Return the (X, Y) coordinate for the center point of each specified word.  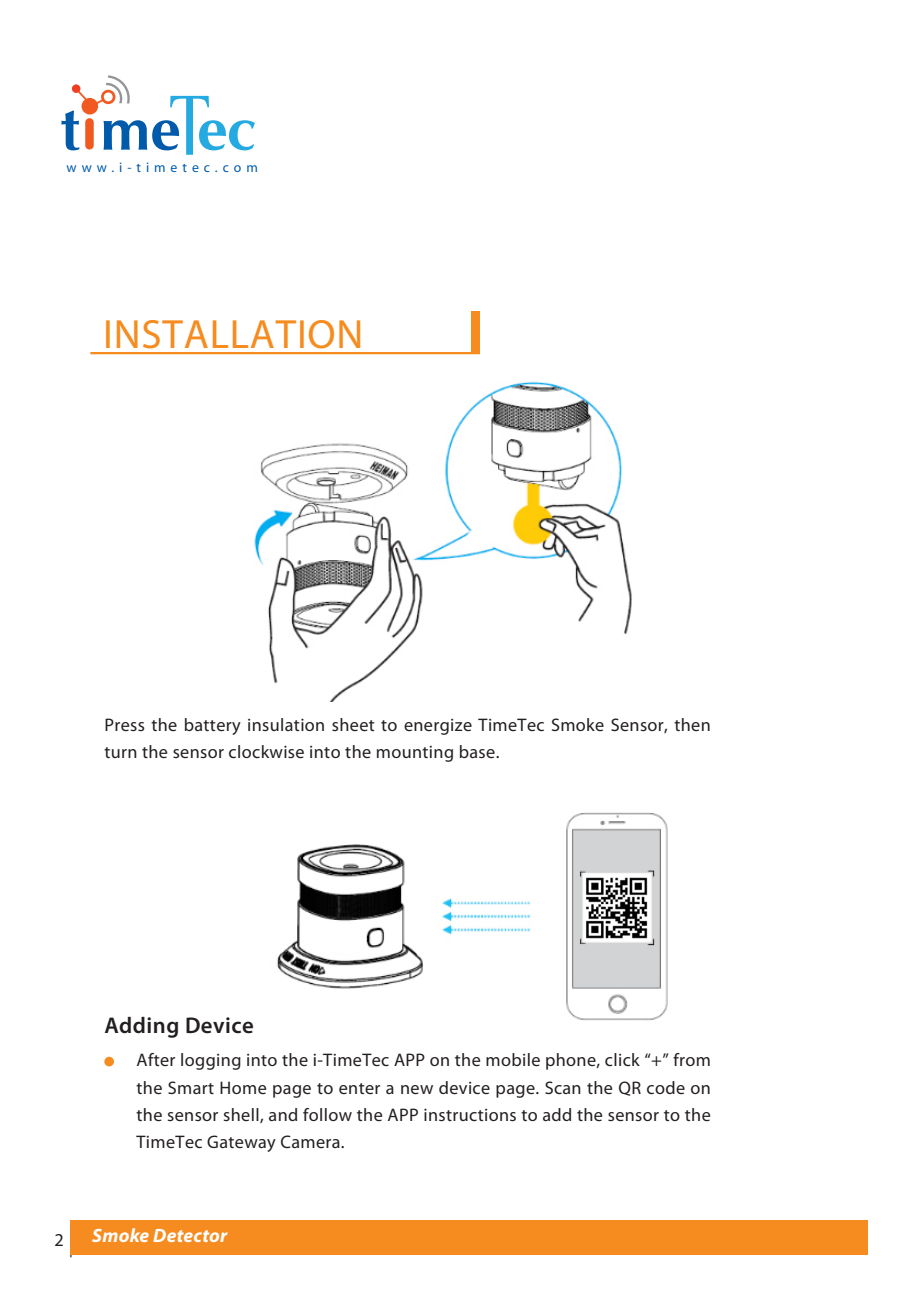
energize (438, 727)
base (478, 751)
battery (213, 726)
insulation (286, 724)
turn (120, 752)
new (417, 1089)
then (692, 724)
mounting (415, 754)
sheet (353, 724)
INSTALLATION (233, 334)
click (622, 1059)
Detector (190, 1235)
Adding (141, 1027)
